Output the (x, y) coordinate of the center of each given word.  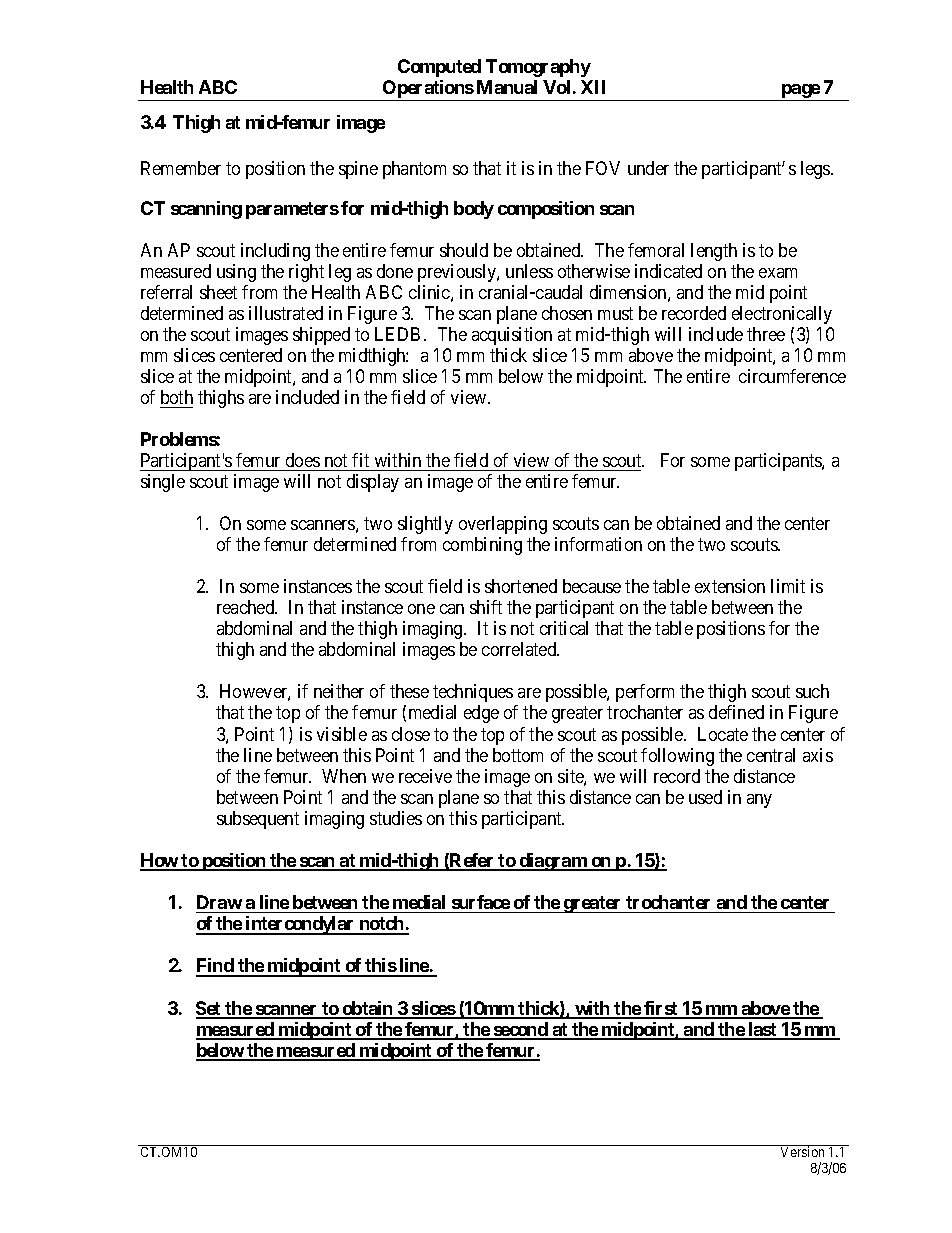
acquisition (512, 336)
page (800, 92)
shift (486, 607)
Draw (219, 902)
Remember (181, 168)
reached (247, 607)
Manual (507, 87)
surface (481, 902)
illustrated (286, 313)
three (766, 334)
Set (209, 1009)
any (759, 801)
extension (730, 586)
